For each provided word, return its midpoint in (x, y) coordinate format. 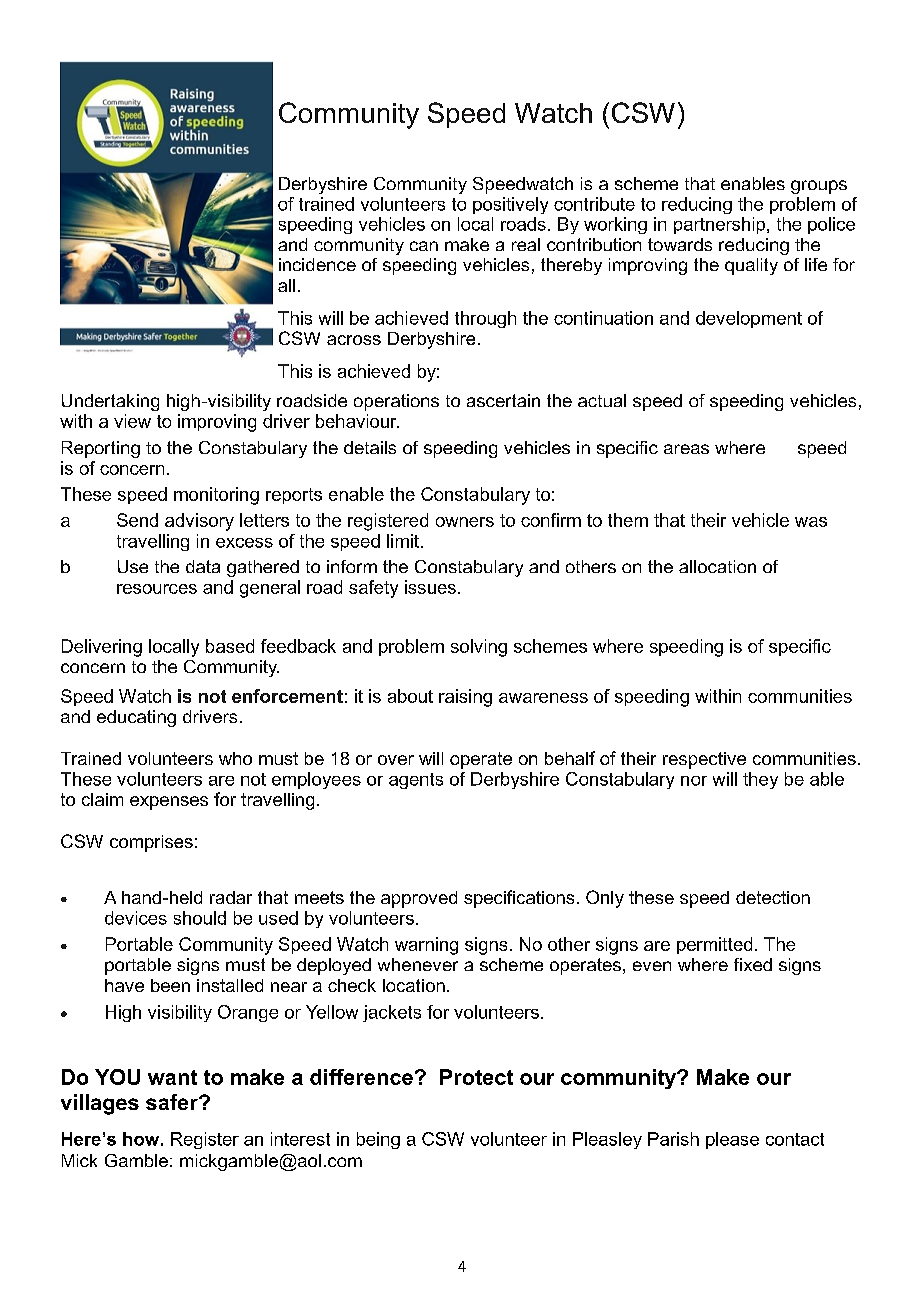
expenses (169, 803)
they (760, 780)
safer (173, 1102)
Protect (476, 1077)
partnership (721, 225)
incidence (317, 264)
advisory (199, 522)
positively (510, 205)
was (811, 522)
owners (465, 522)
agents (416, 781)
